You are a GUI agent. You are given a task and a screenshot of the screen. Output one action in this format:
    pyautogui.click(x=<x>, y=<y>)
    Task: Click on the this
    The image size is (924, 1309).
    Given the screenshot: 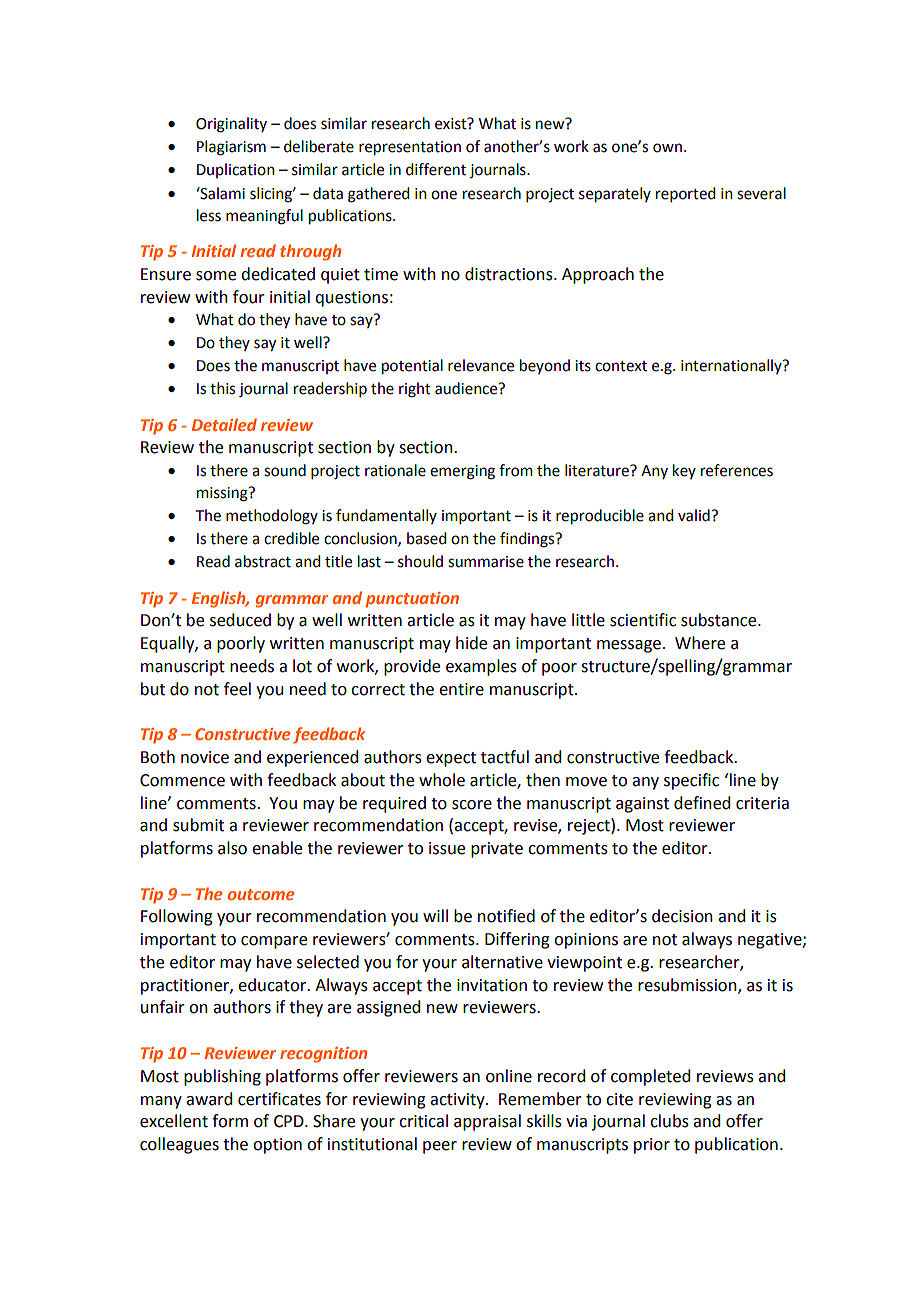 What is the action you would take?
    pyautogui.click(x=222, y=388)
